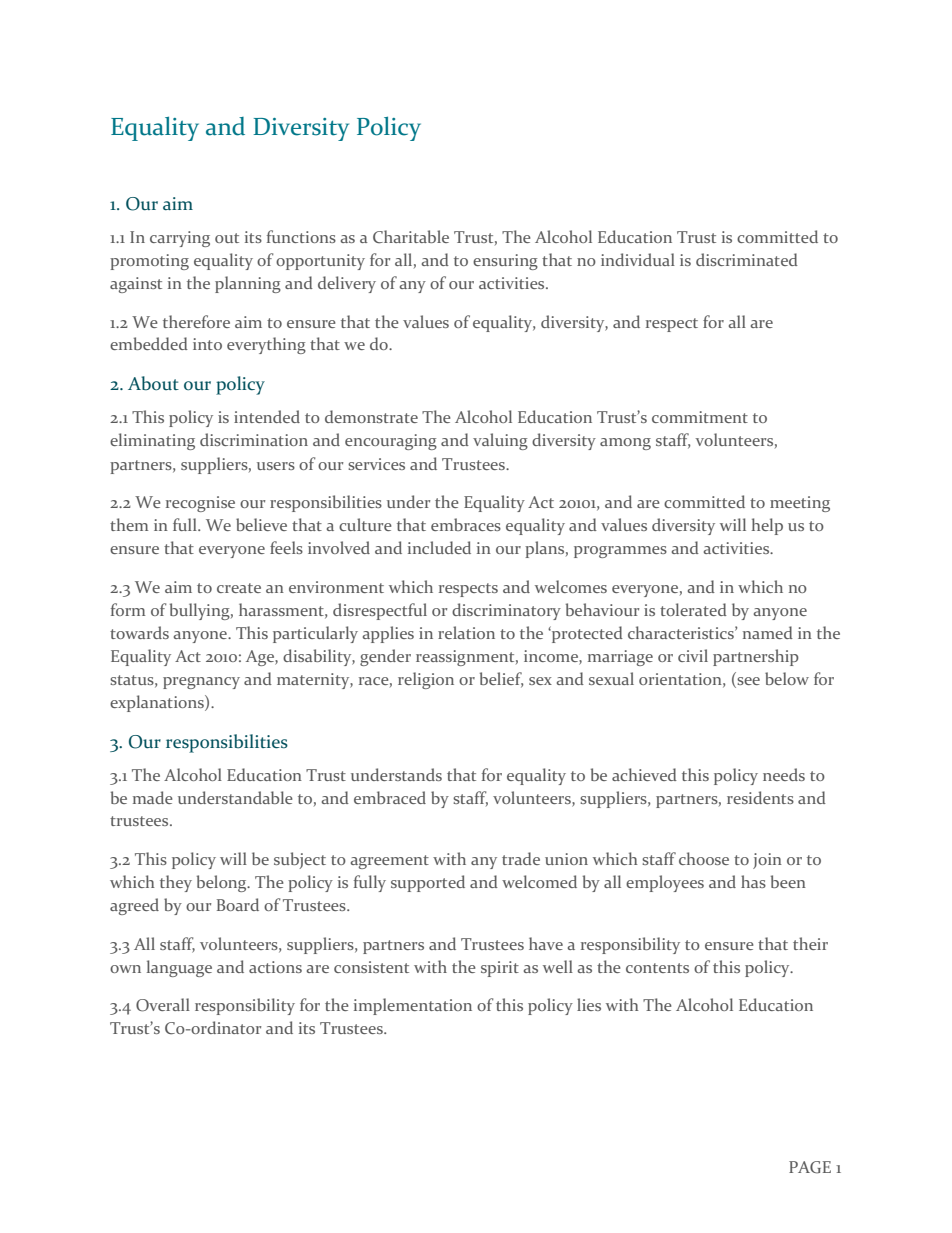 The width and height of the document is (952, 1233). Describe the element at coordinates (748, 681) in the document. I see `see` at that location.
